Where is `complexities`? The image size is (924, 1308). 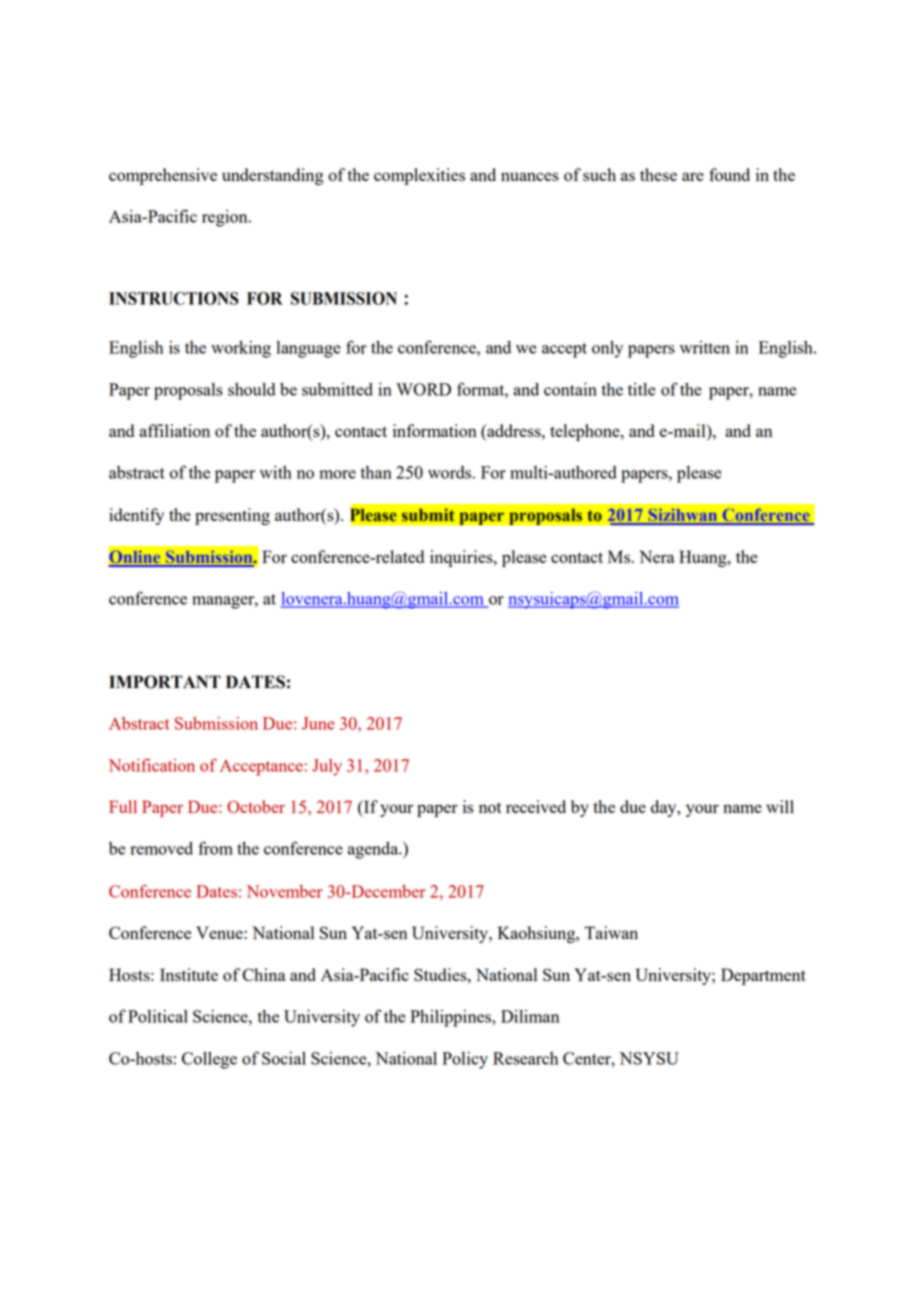 complexities is located at coordinates (419, 176).
